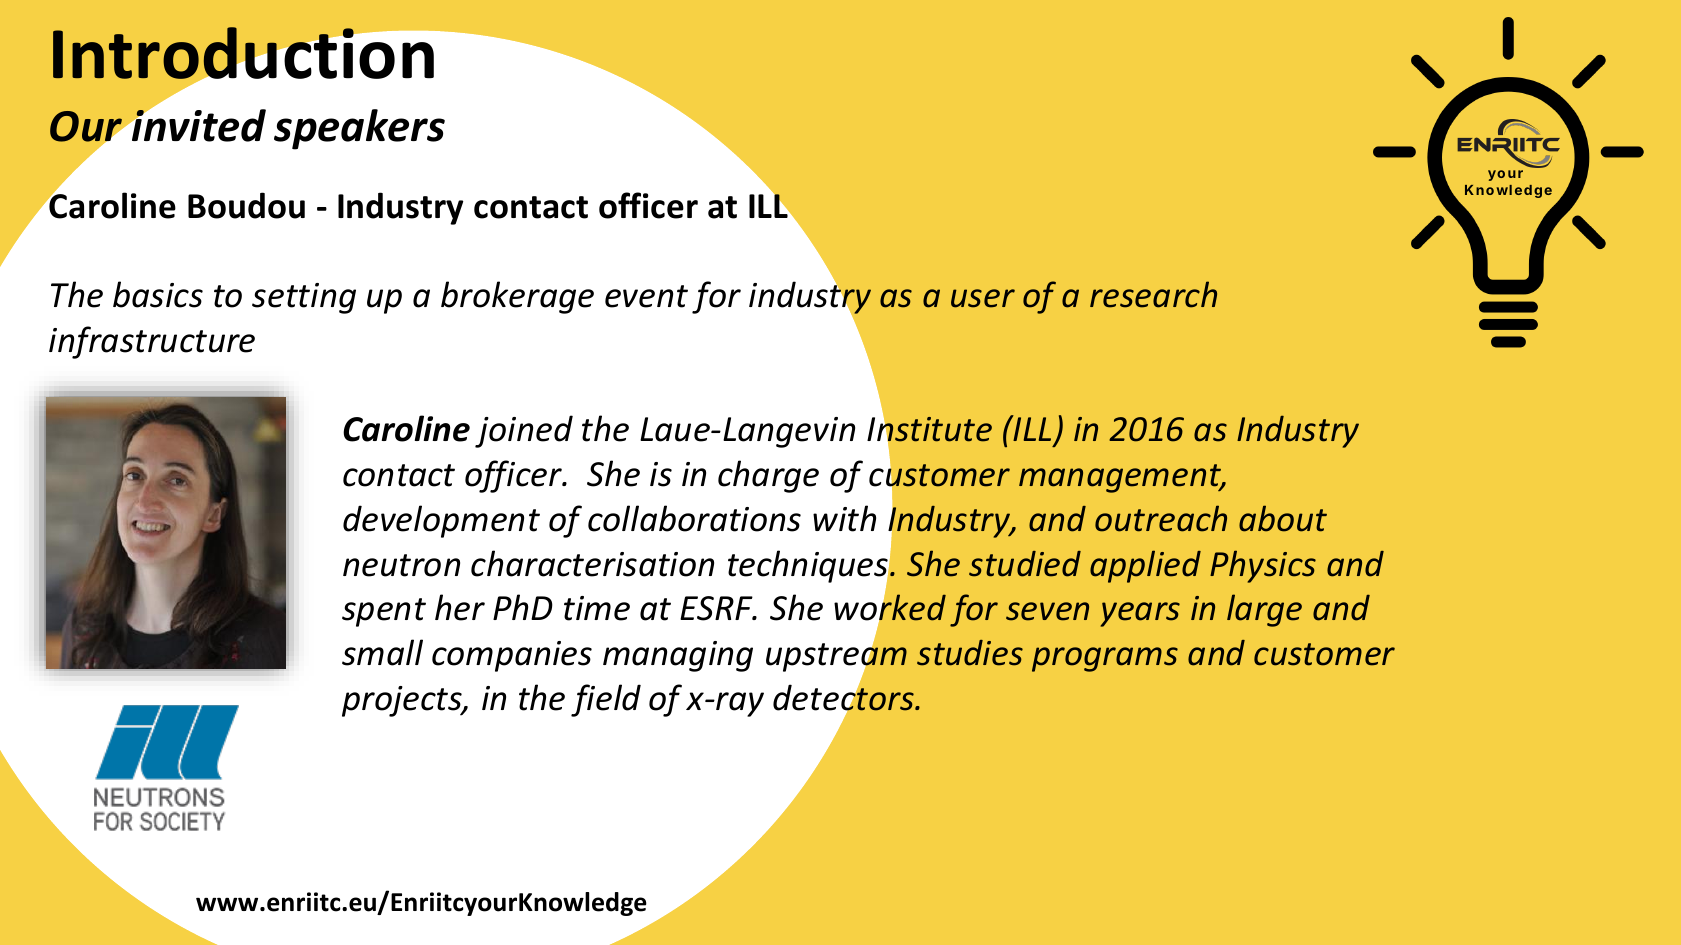 This page has width=1681, height=945. What do you see at coordinates (524, 431) in the page?
I see `joined` at bounding box center [524, 431].
